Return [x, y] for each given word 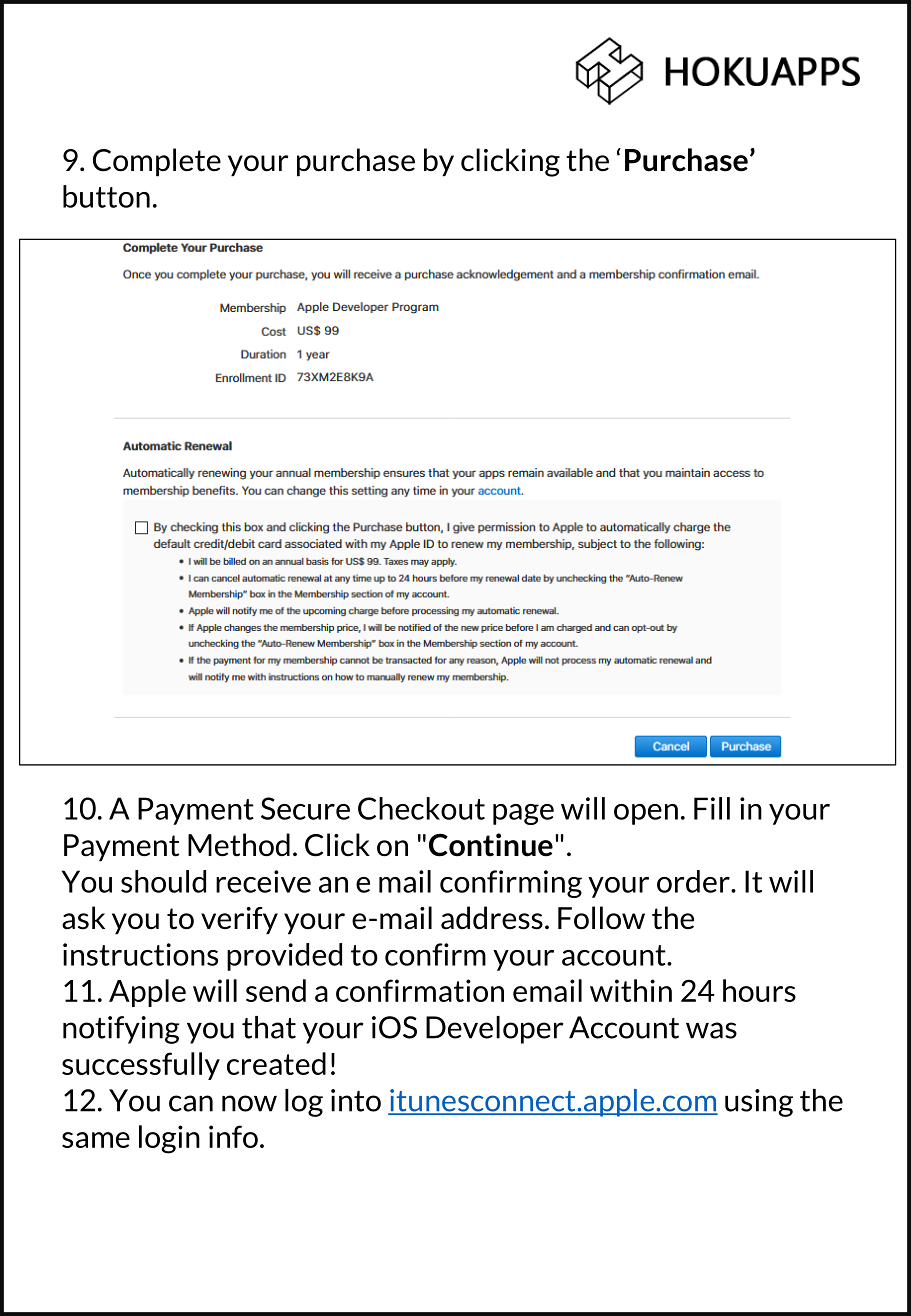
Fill [712, 808]
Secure [305, 808]
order [694, 881]
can [191, 1103]
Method [239, 845]
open [646, 814]
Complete [157, 162]
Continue [491, 845]
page [523, 814]
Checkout [421, 808]
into [356, 1100]
